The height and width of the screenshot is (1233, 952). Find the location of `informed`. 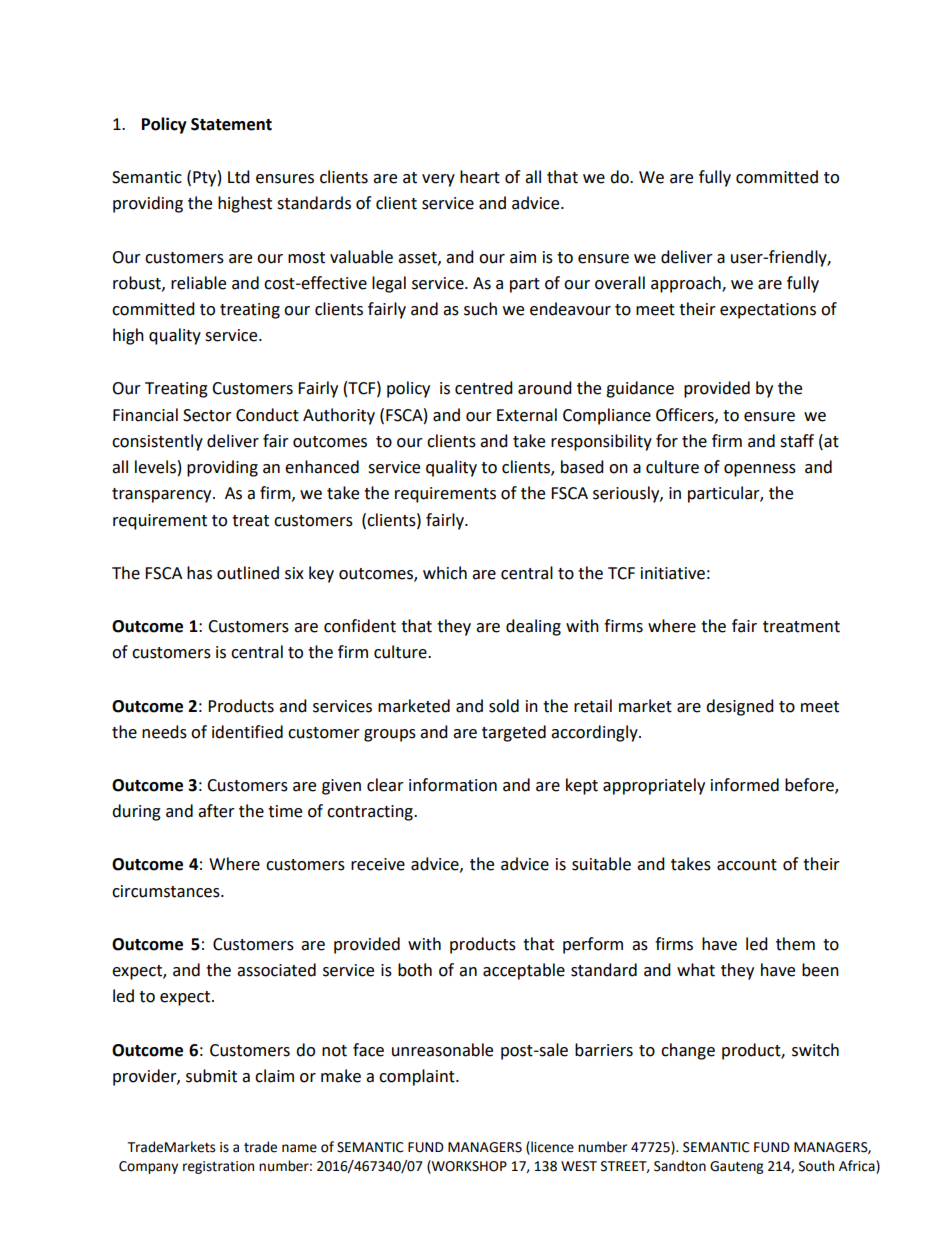

informed is located at coordinates (745, 785).
